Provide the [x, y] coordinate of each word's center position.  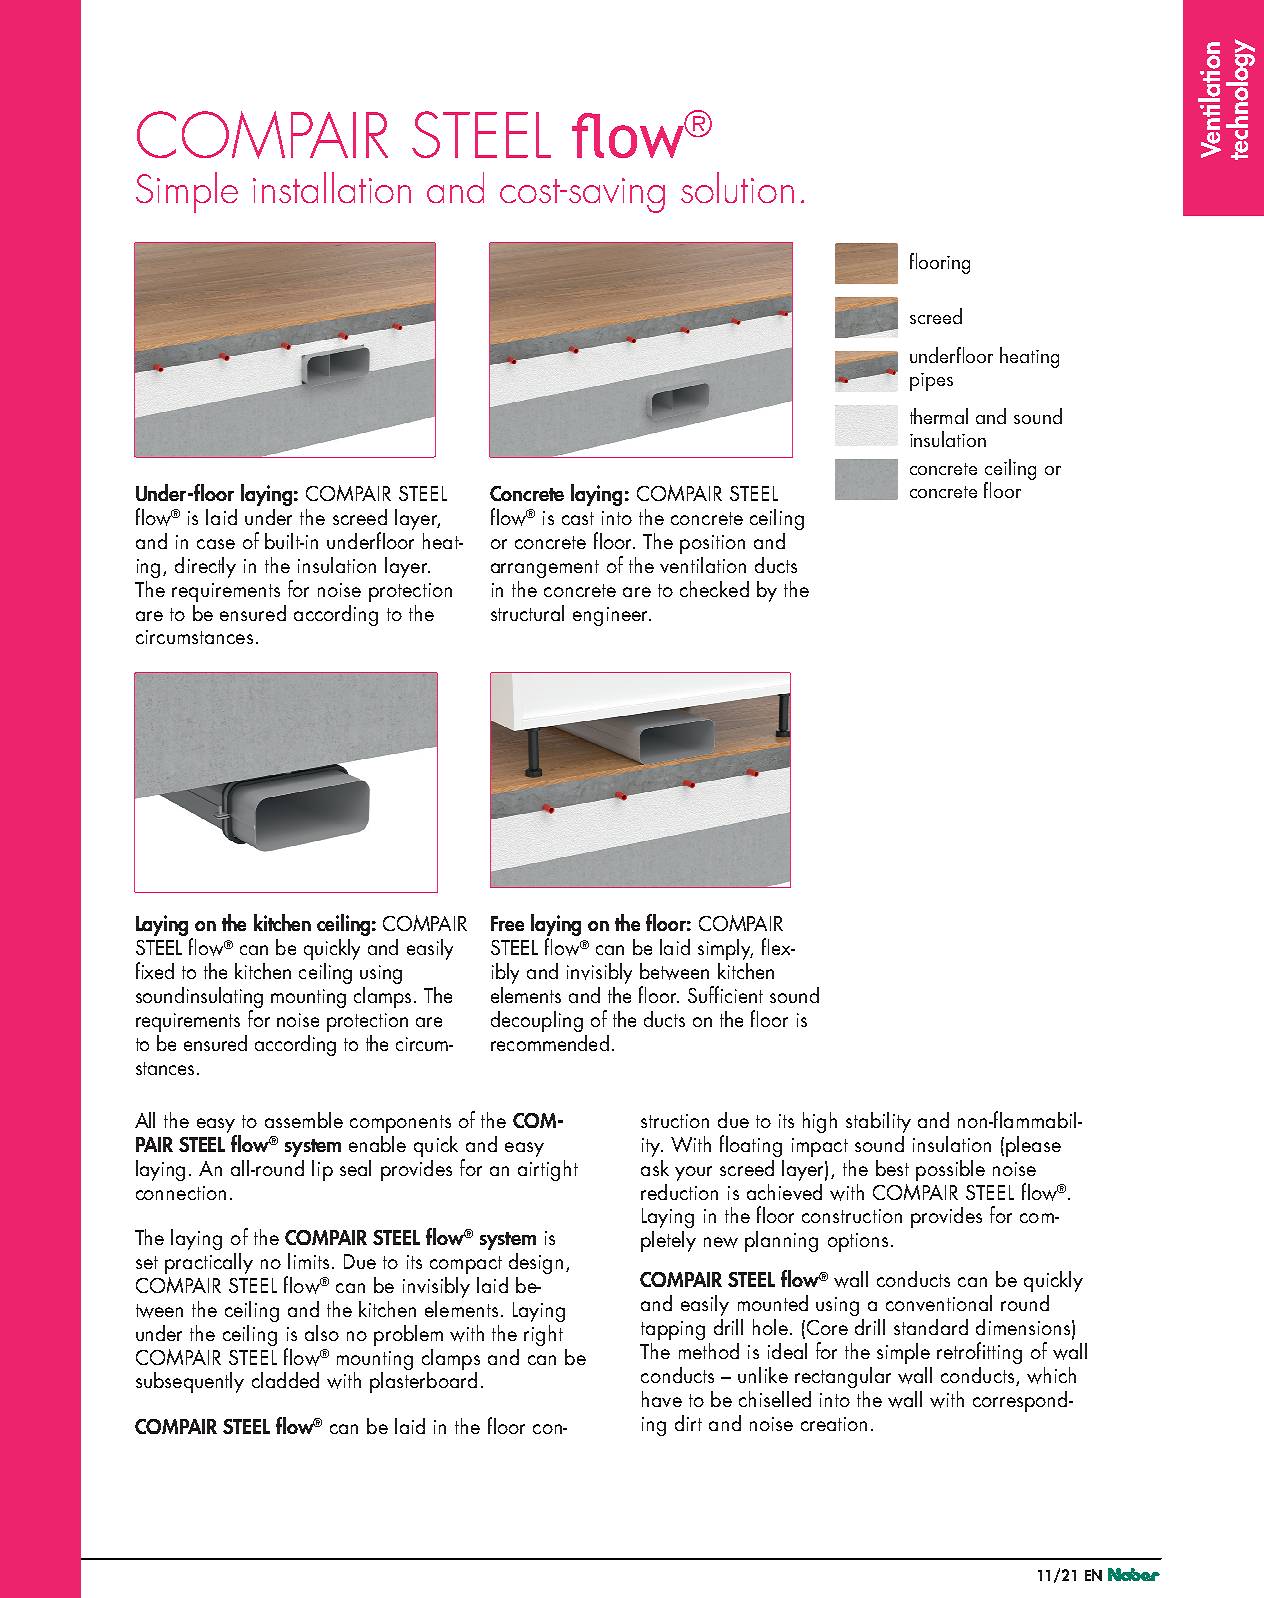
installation [332, 187]
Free [507, 923]
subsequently [190, 1382]
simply [725, 949]
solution [737, 187]
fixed [155, 970]
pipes [931, 382]
